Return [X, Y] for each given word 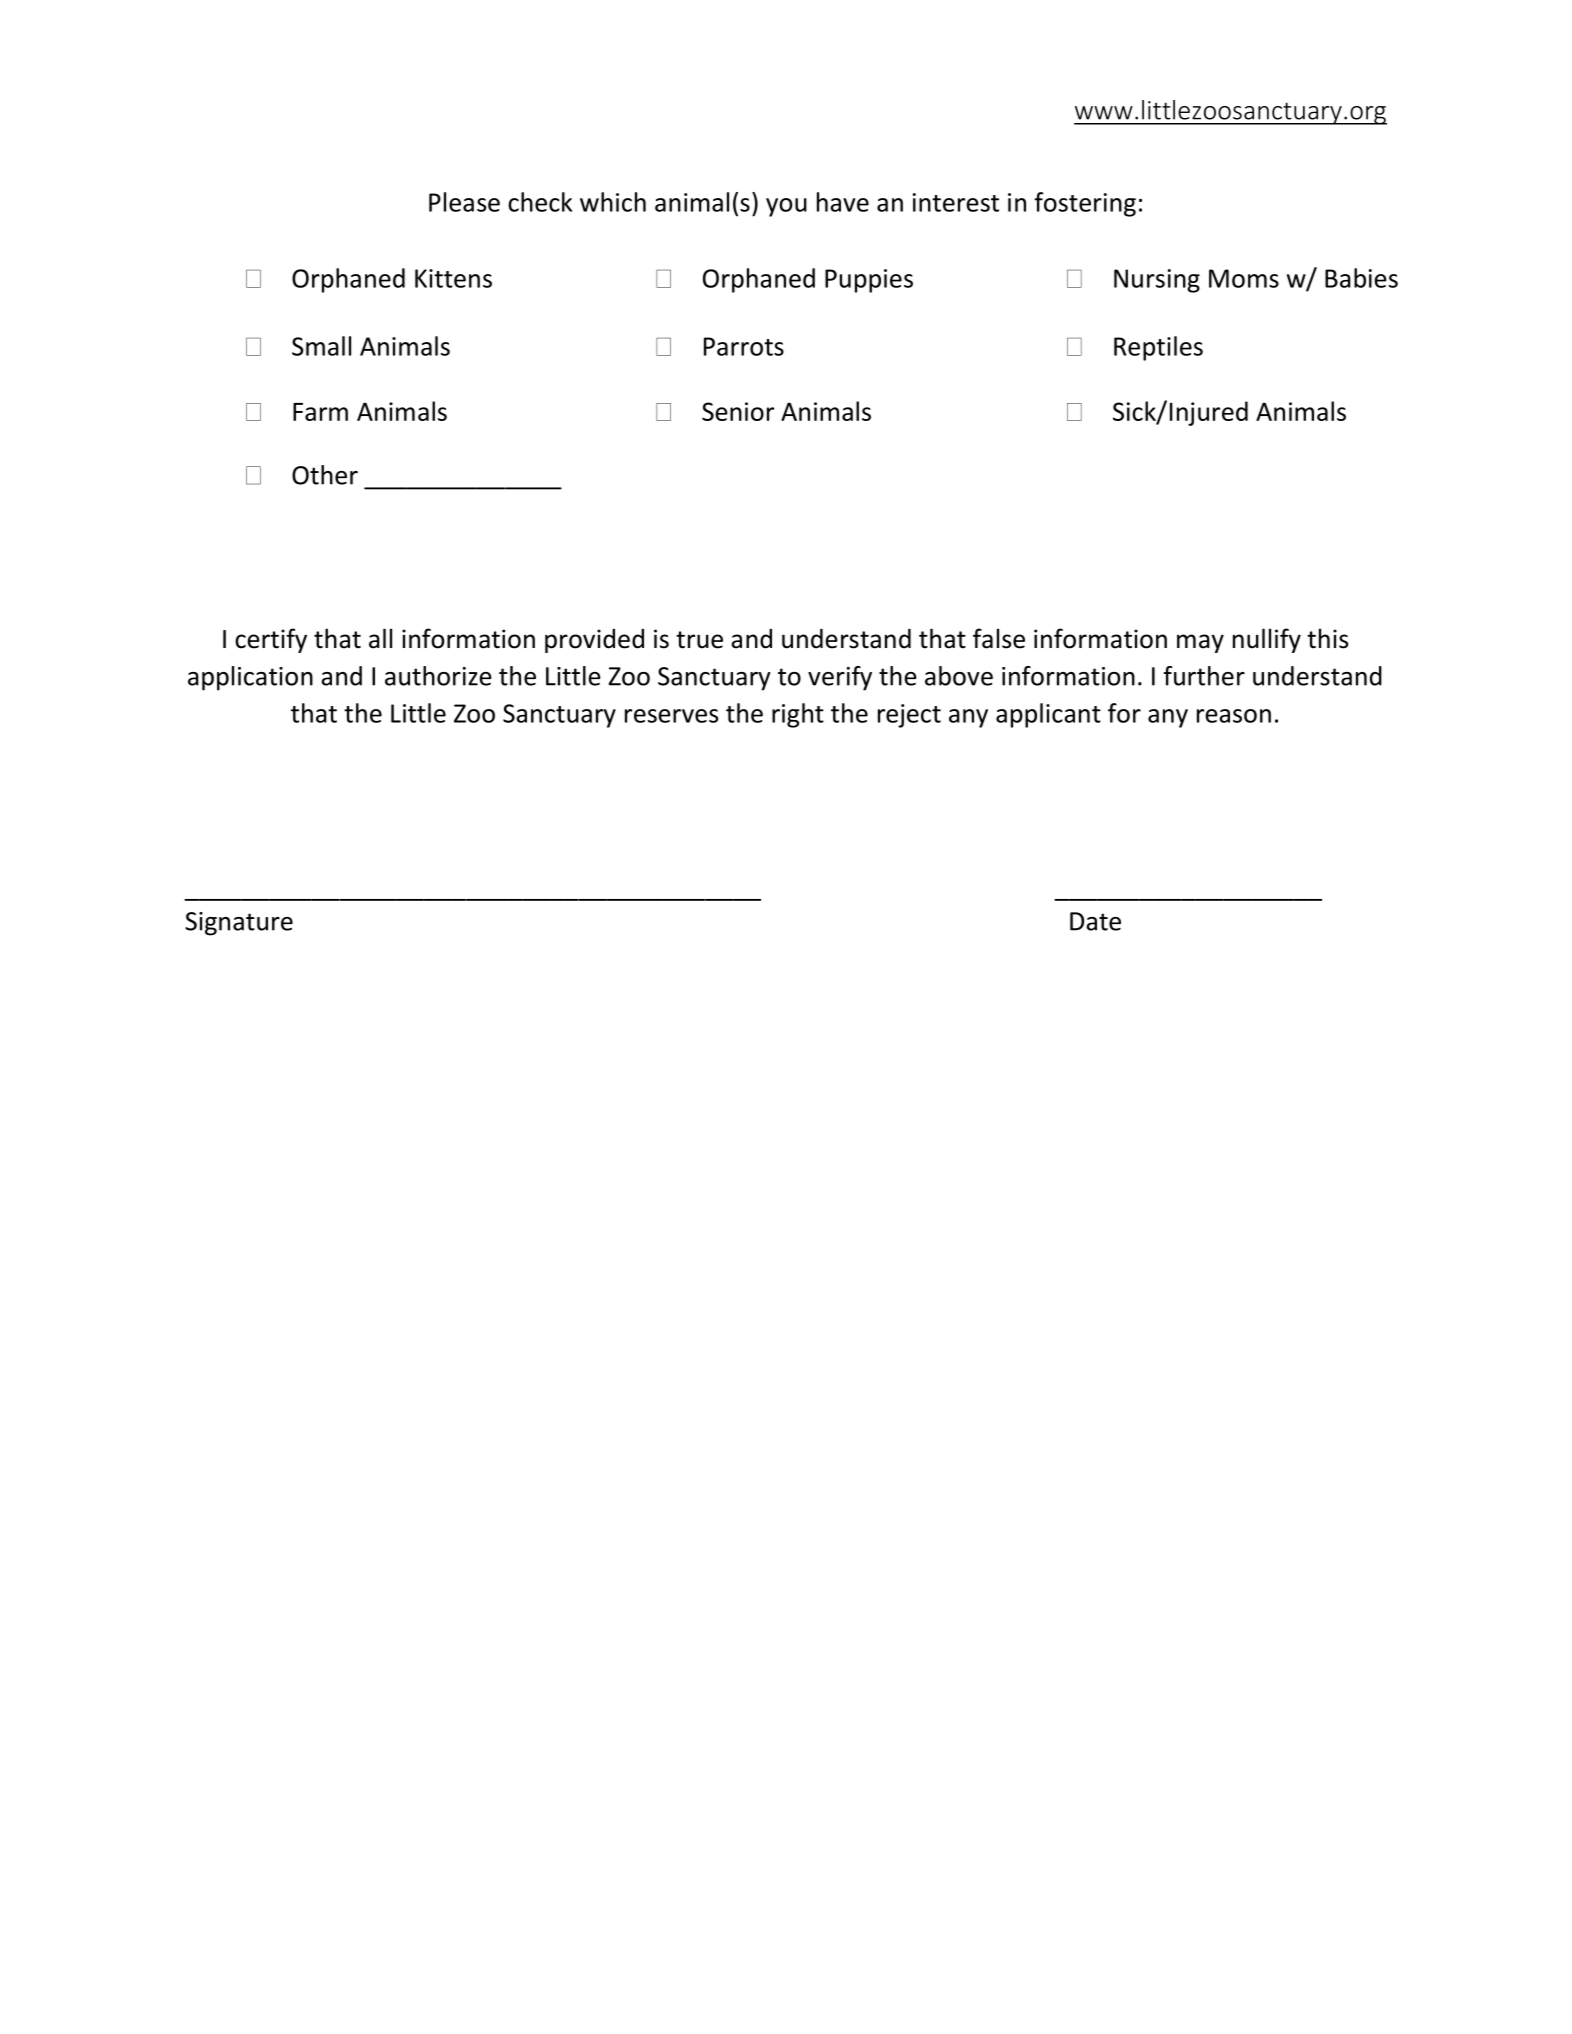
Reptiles [1158, 348]
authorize [438, 676]
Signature [239, 924]
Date [1095, 921]
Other [325, 475]
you [786, 207]
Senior [738, 411]
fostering [1085, 204]
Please [464, 202]
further [1204, 676]
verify [840, 678]
